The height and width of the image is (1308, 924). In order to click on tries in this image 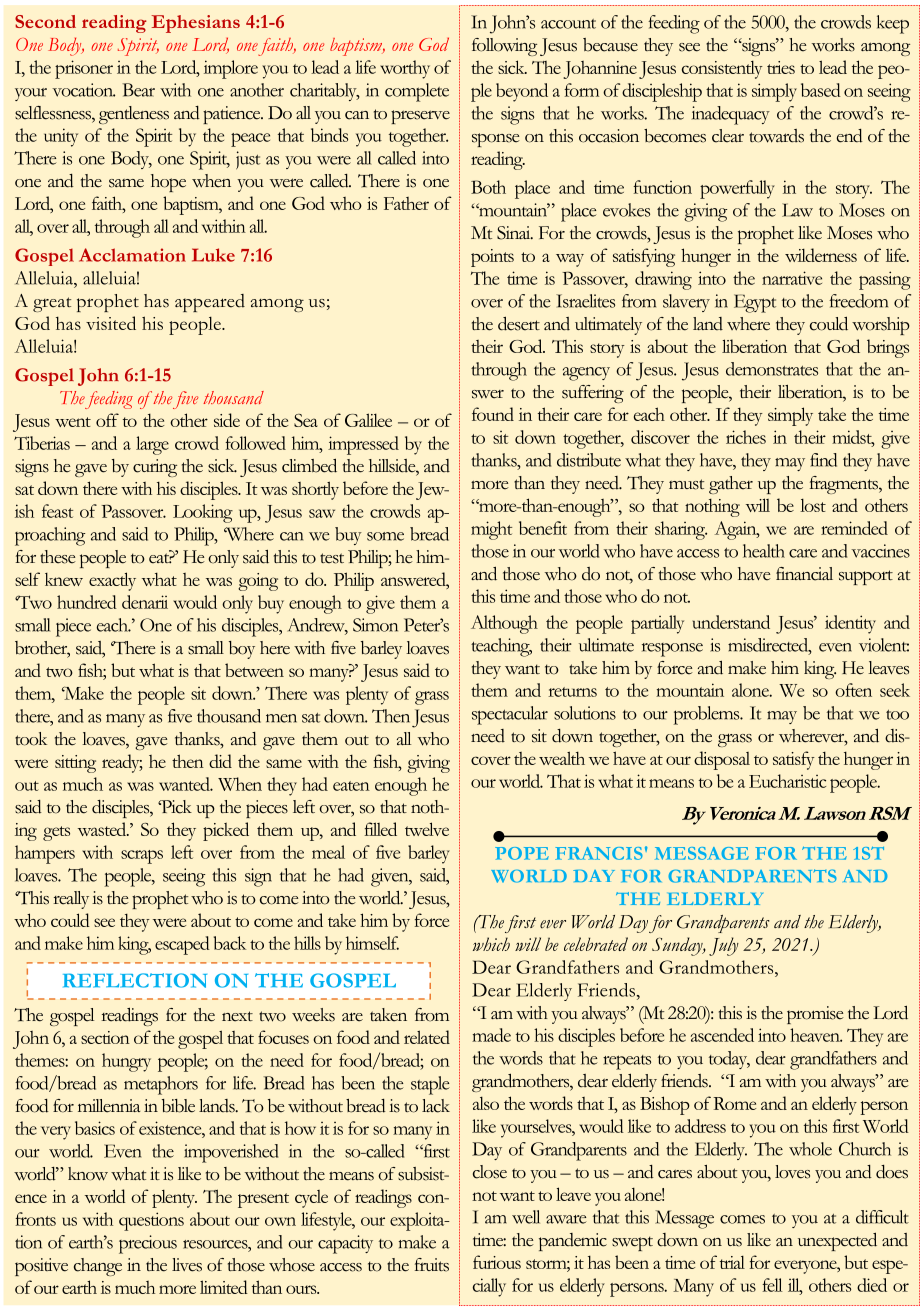, I will do `click(781, 67)`.
